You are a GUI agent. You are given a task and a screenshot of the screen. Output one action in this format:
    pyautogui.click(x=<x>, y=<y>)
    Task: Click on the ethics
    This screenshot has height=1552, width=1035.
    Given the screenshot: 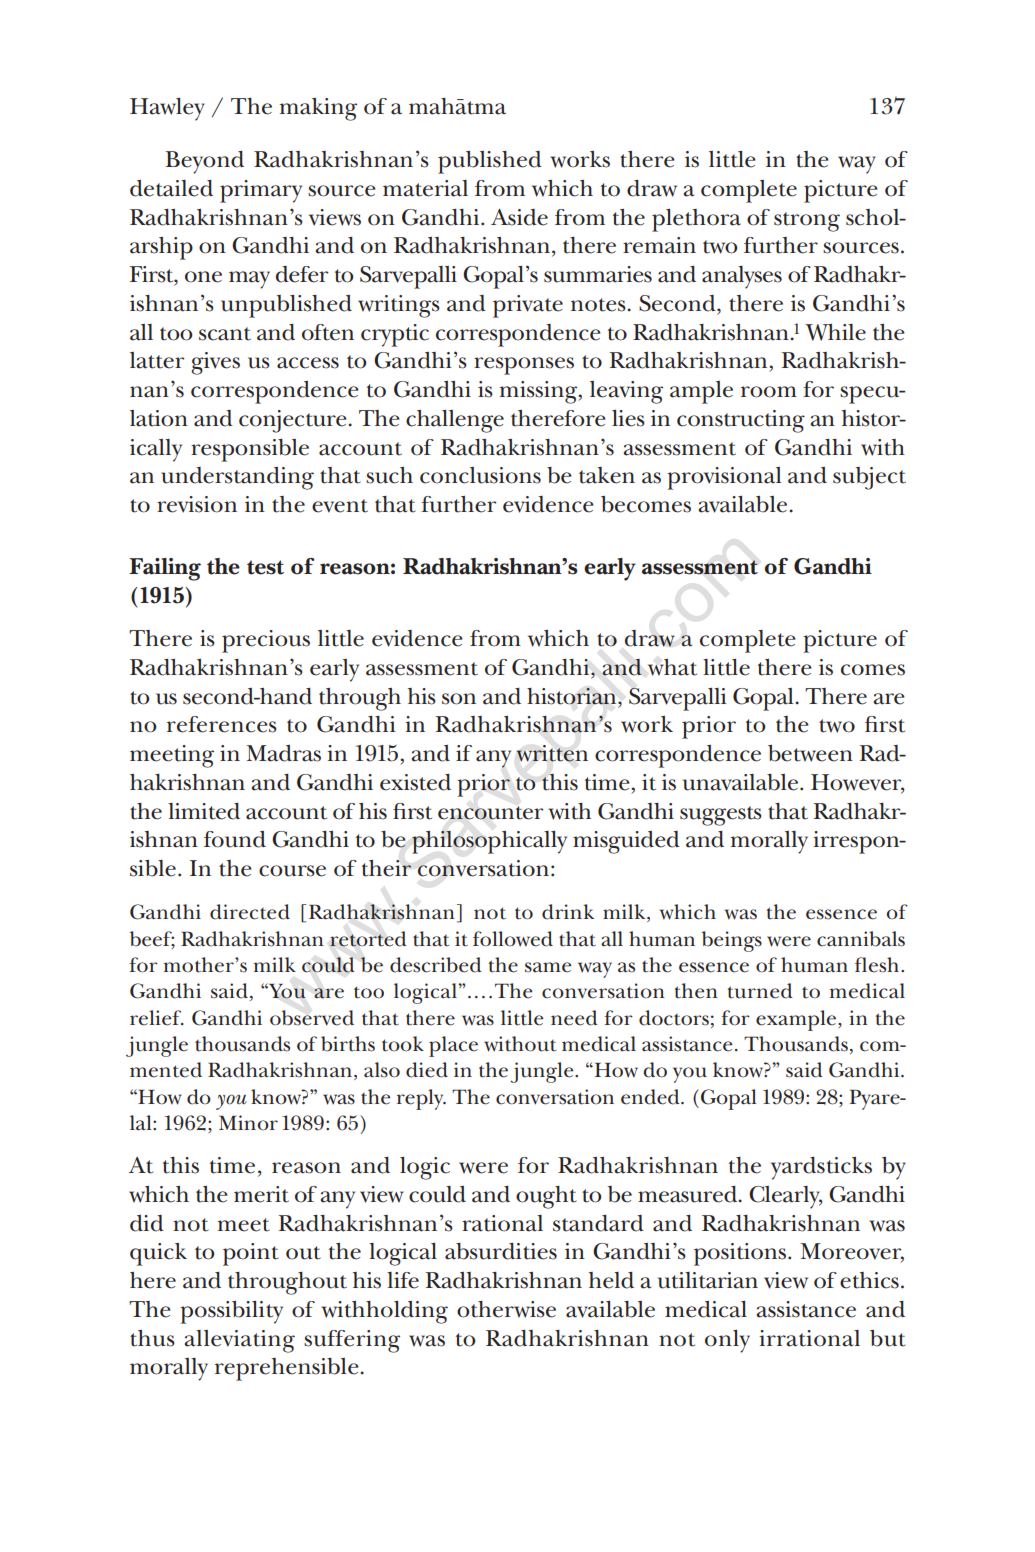 What is the action you would take?
    pyautogui.click(x=869, y=1280)
